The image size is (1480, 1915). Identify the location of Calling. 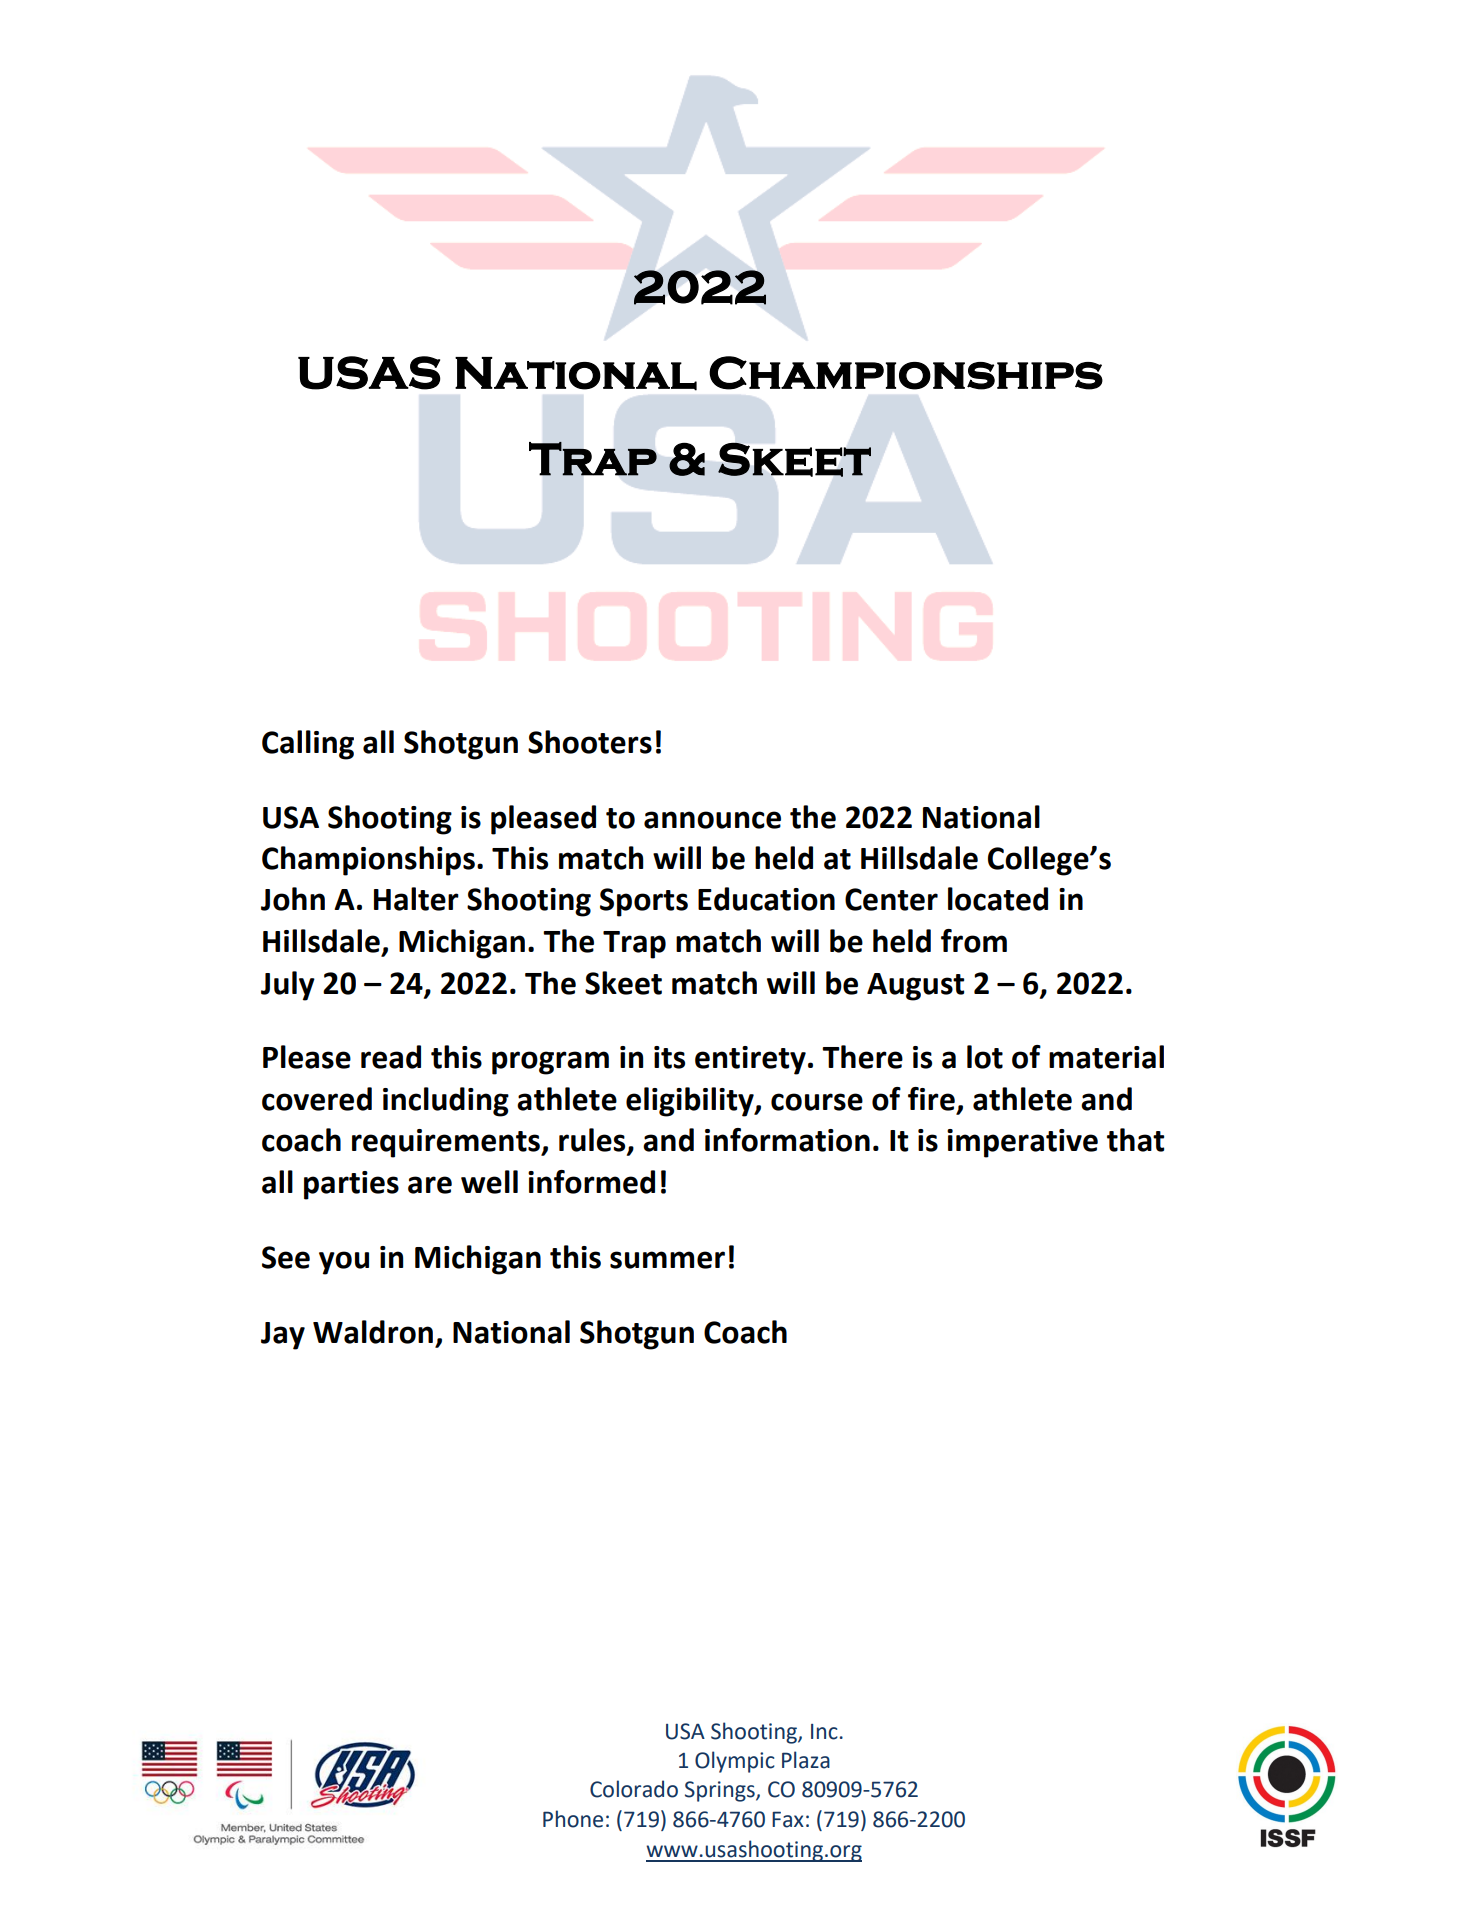
(308, 745).
